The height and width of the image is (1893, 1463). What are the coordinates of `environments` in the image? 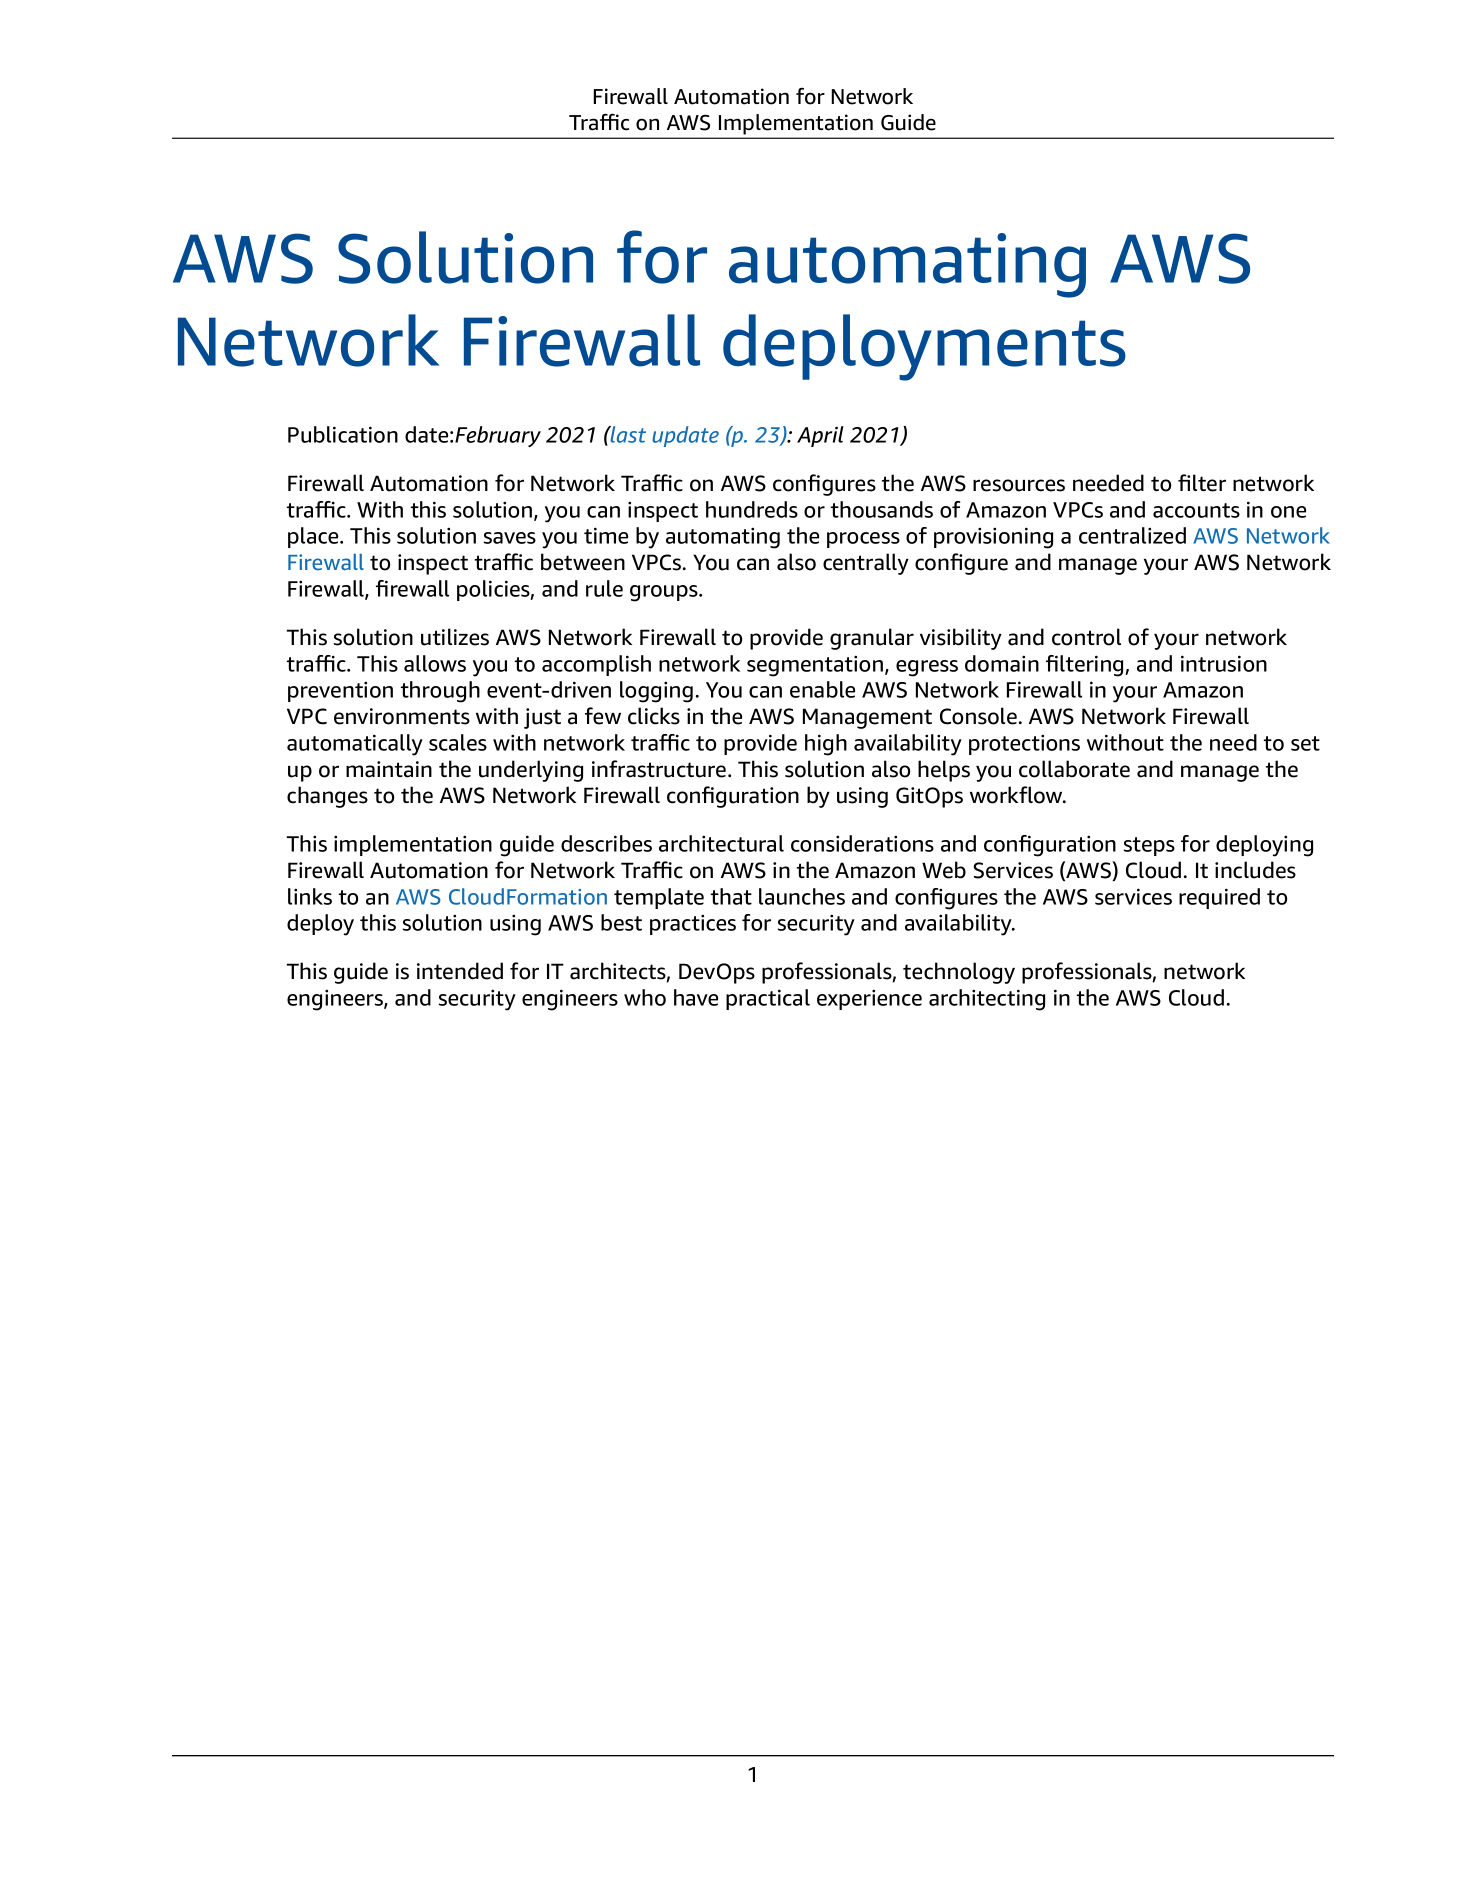 It's located at (402, 716).
